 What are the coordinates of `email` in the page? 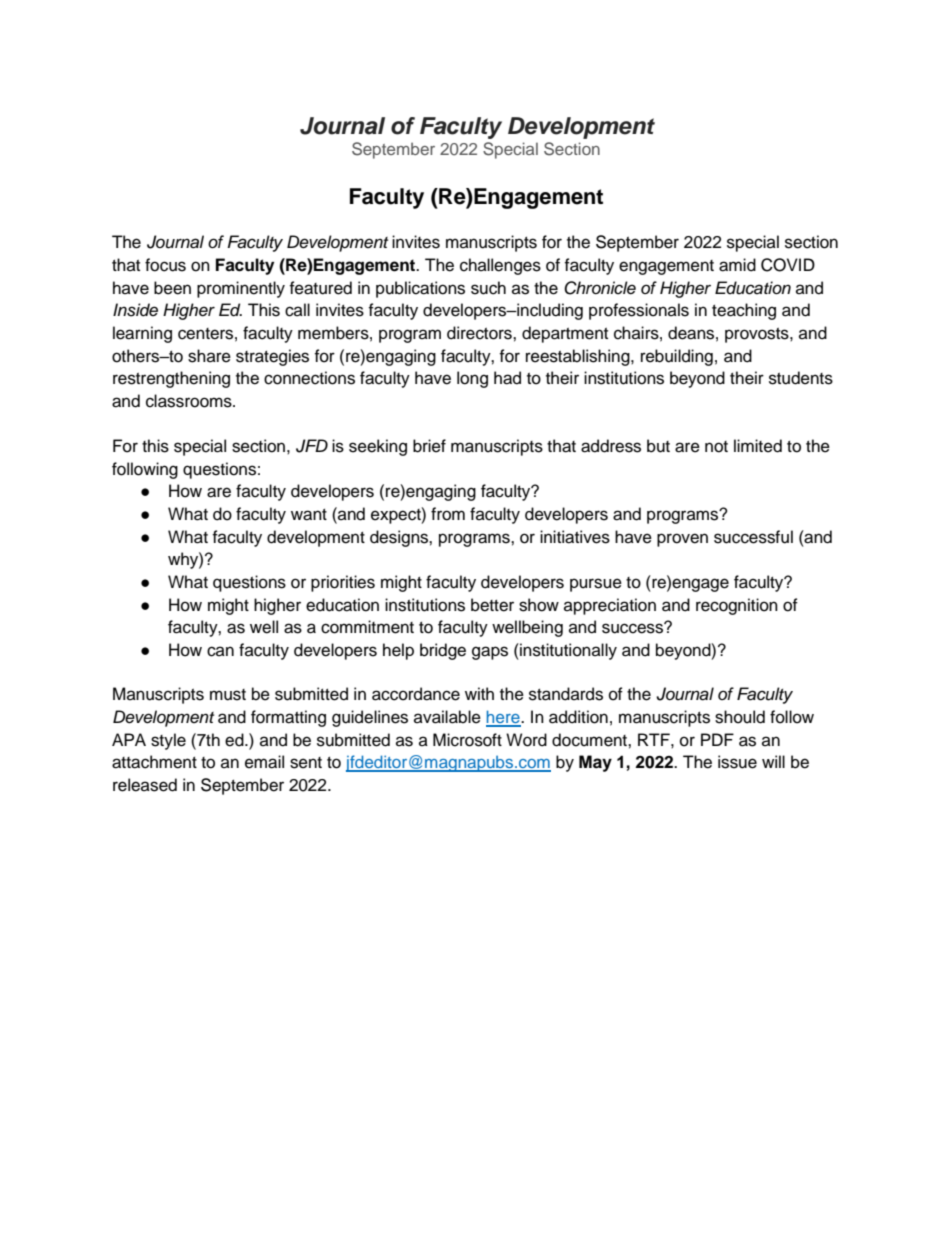 It's located at (264, 762).
